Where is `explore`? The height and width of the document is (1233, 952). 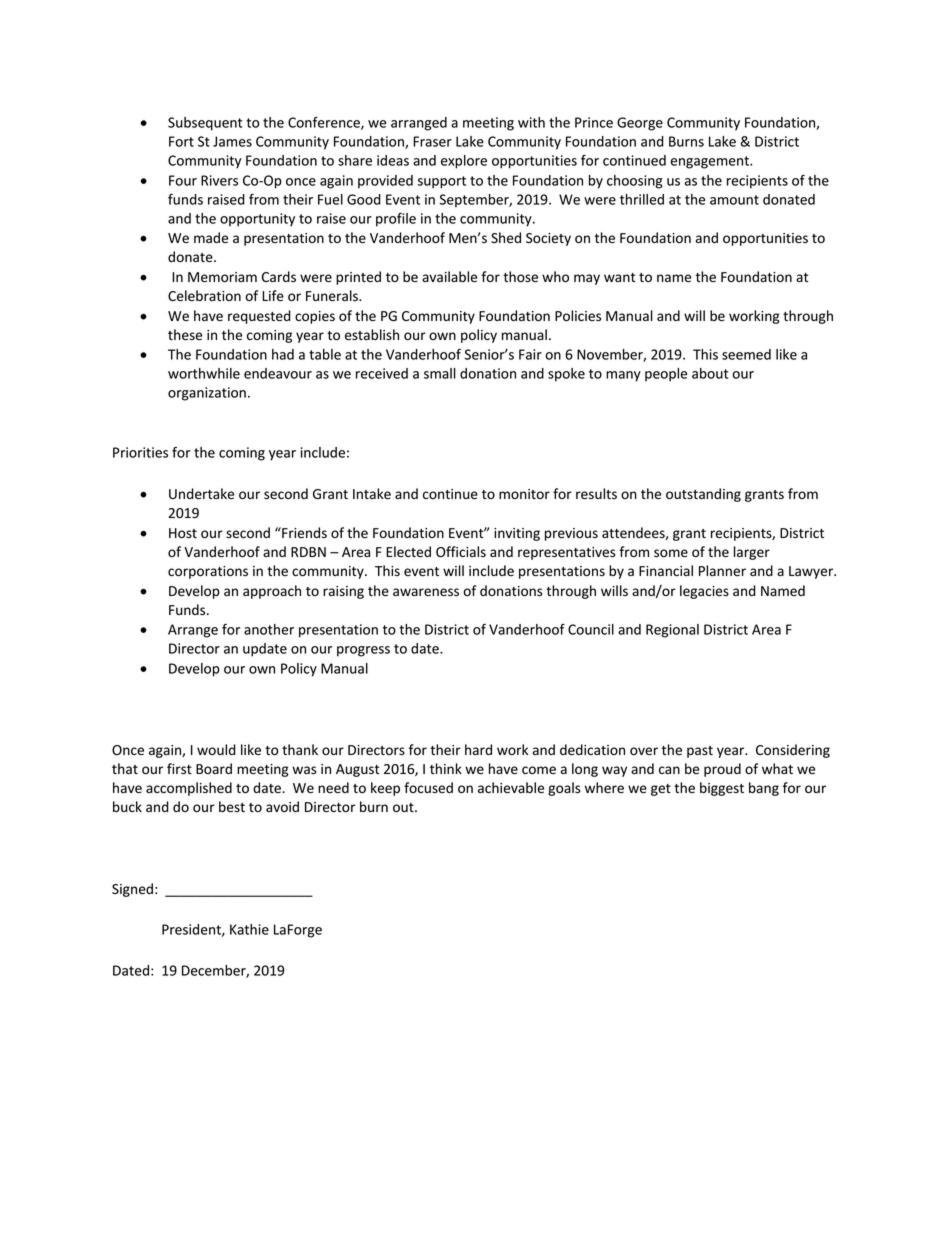 explore is located at coordinates (464, 162).
